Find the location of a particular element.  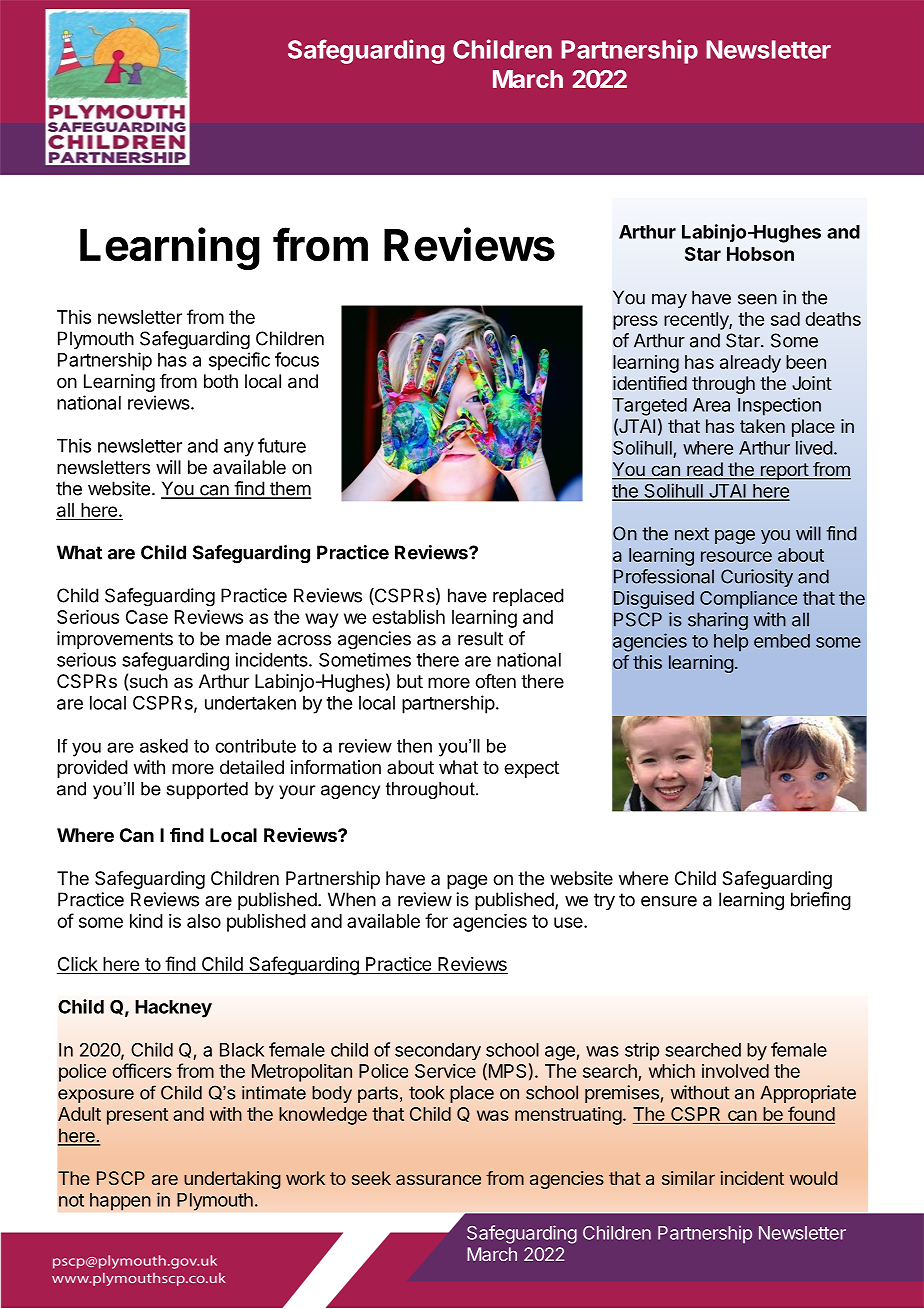

Curiosity is located at coordinates (757, 578).
